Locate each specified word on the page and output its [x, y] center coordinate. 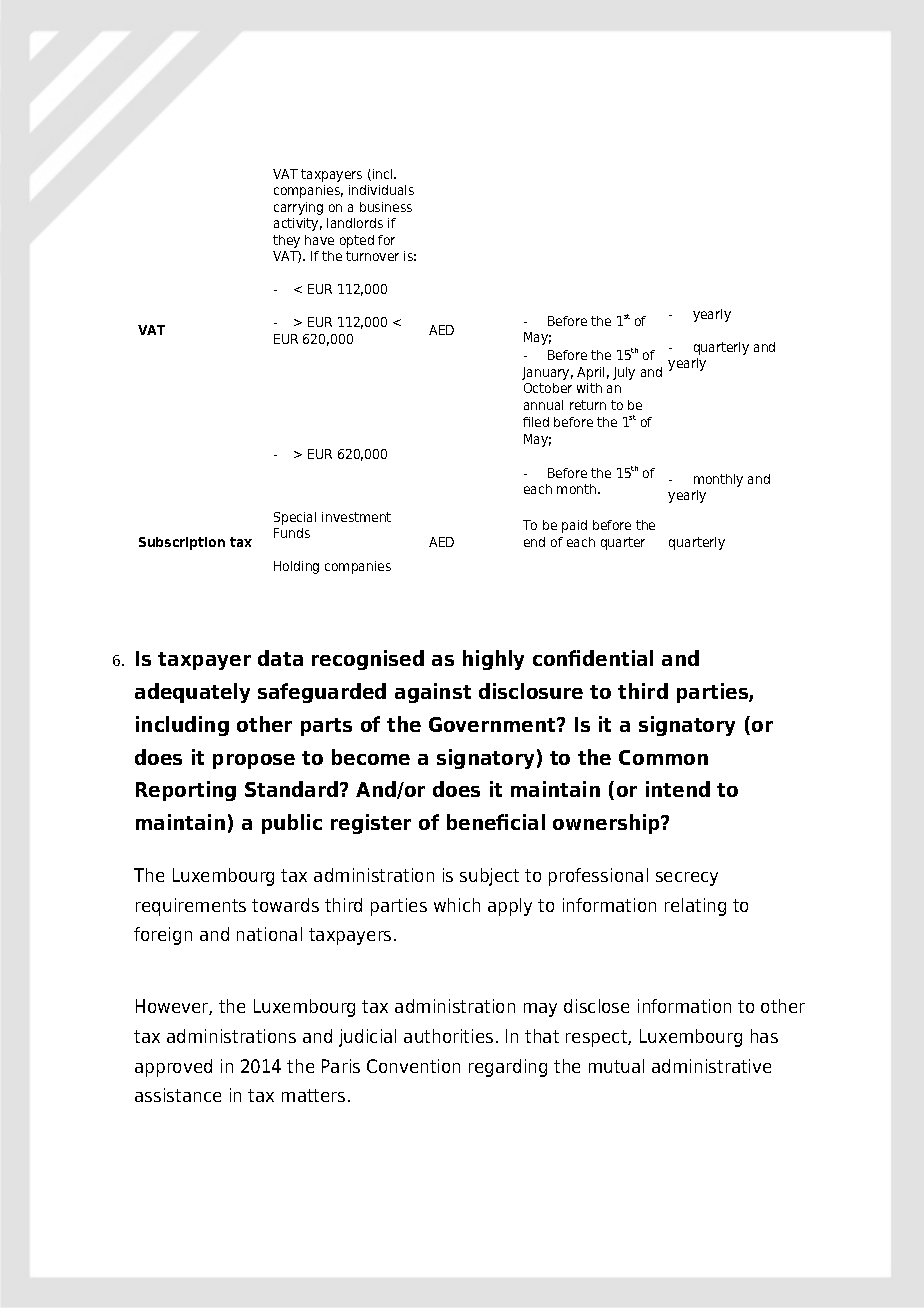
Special [295, 518]
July [624, 373]
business [386, 207]
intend [678, 789]
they [286, 241]
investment [356, 517]
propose [254, 761]
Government [493, 724]
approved [173, 1068]
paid [574, 526]
